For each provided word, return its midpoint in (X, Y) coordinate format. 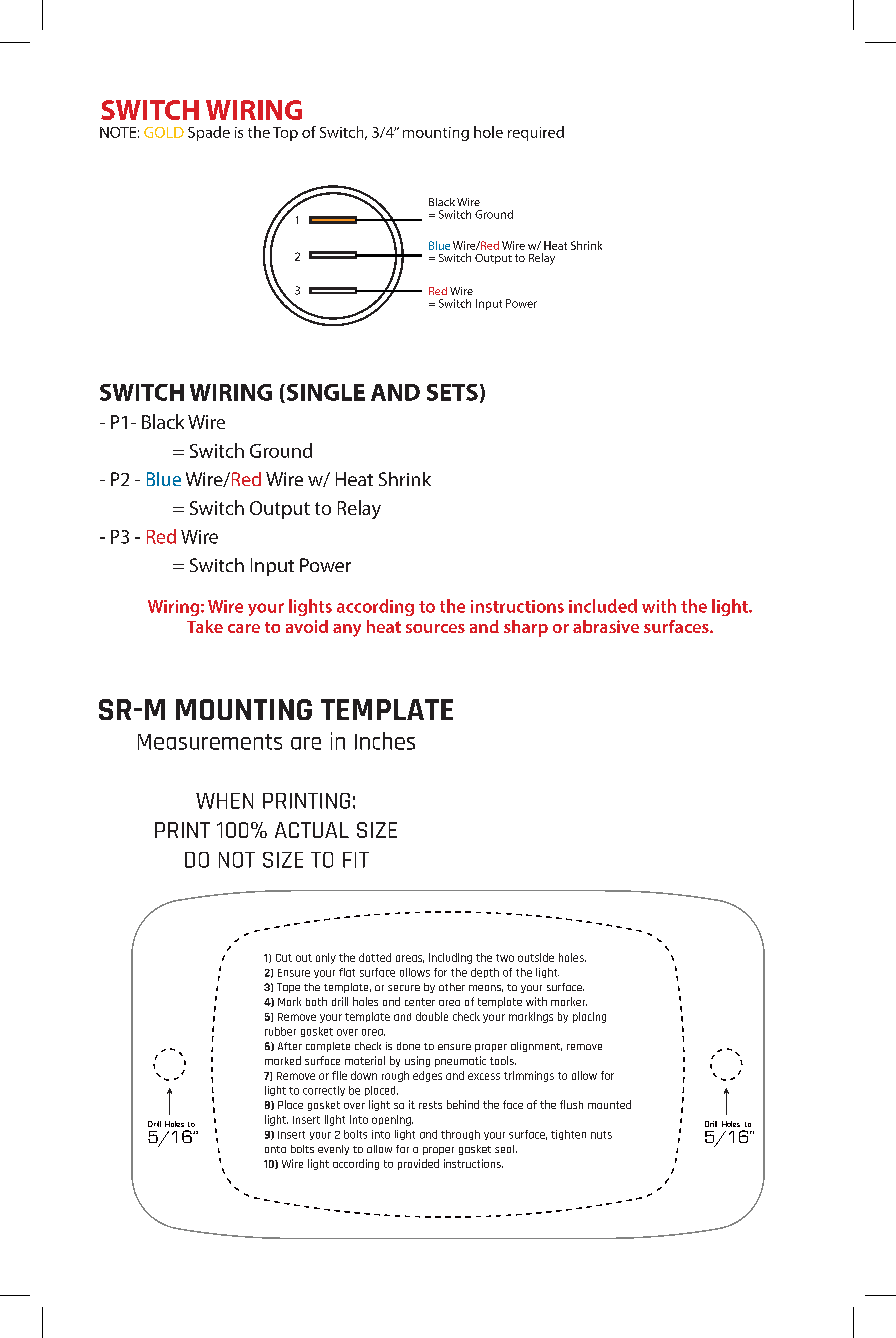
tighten (568, 1135)
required (536, 133)
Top (285, 134)
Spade (209, 133)
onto (275, 1149)
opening (392, 1120)
